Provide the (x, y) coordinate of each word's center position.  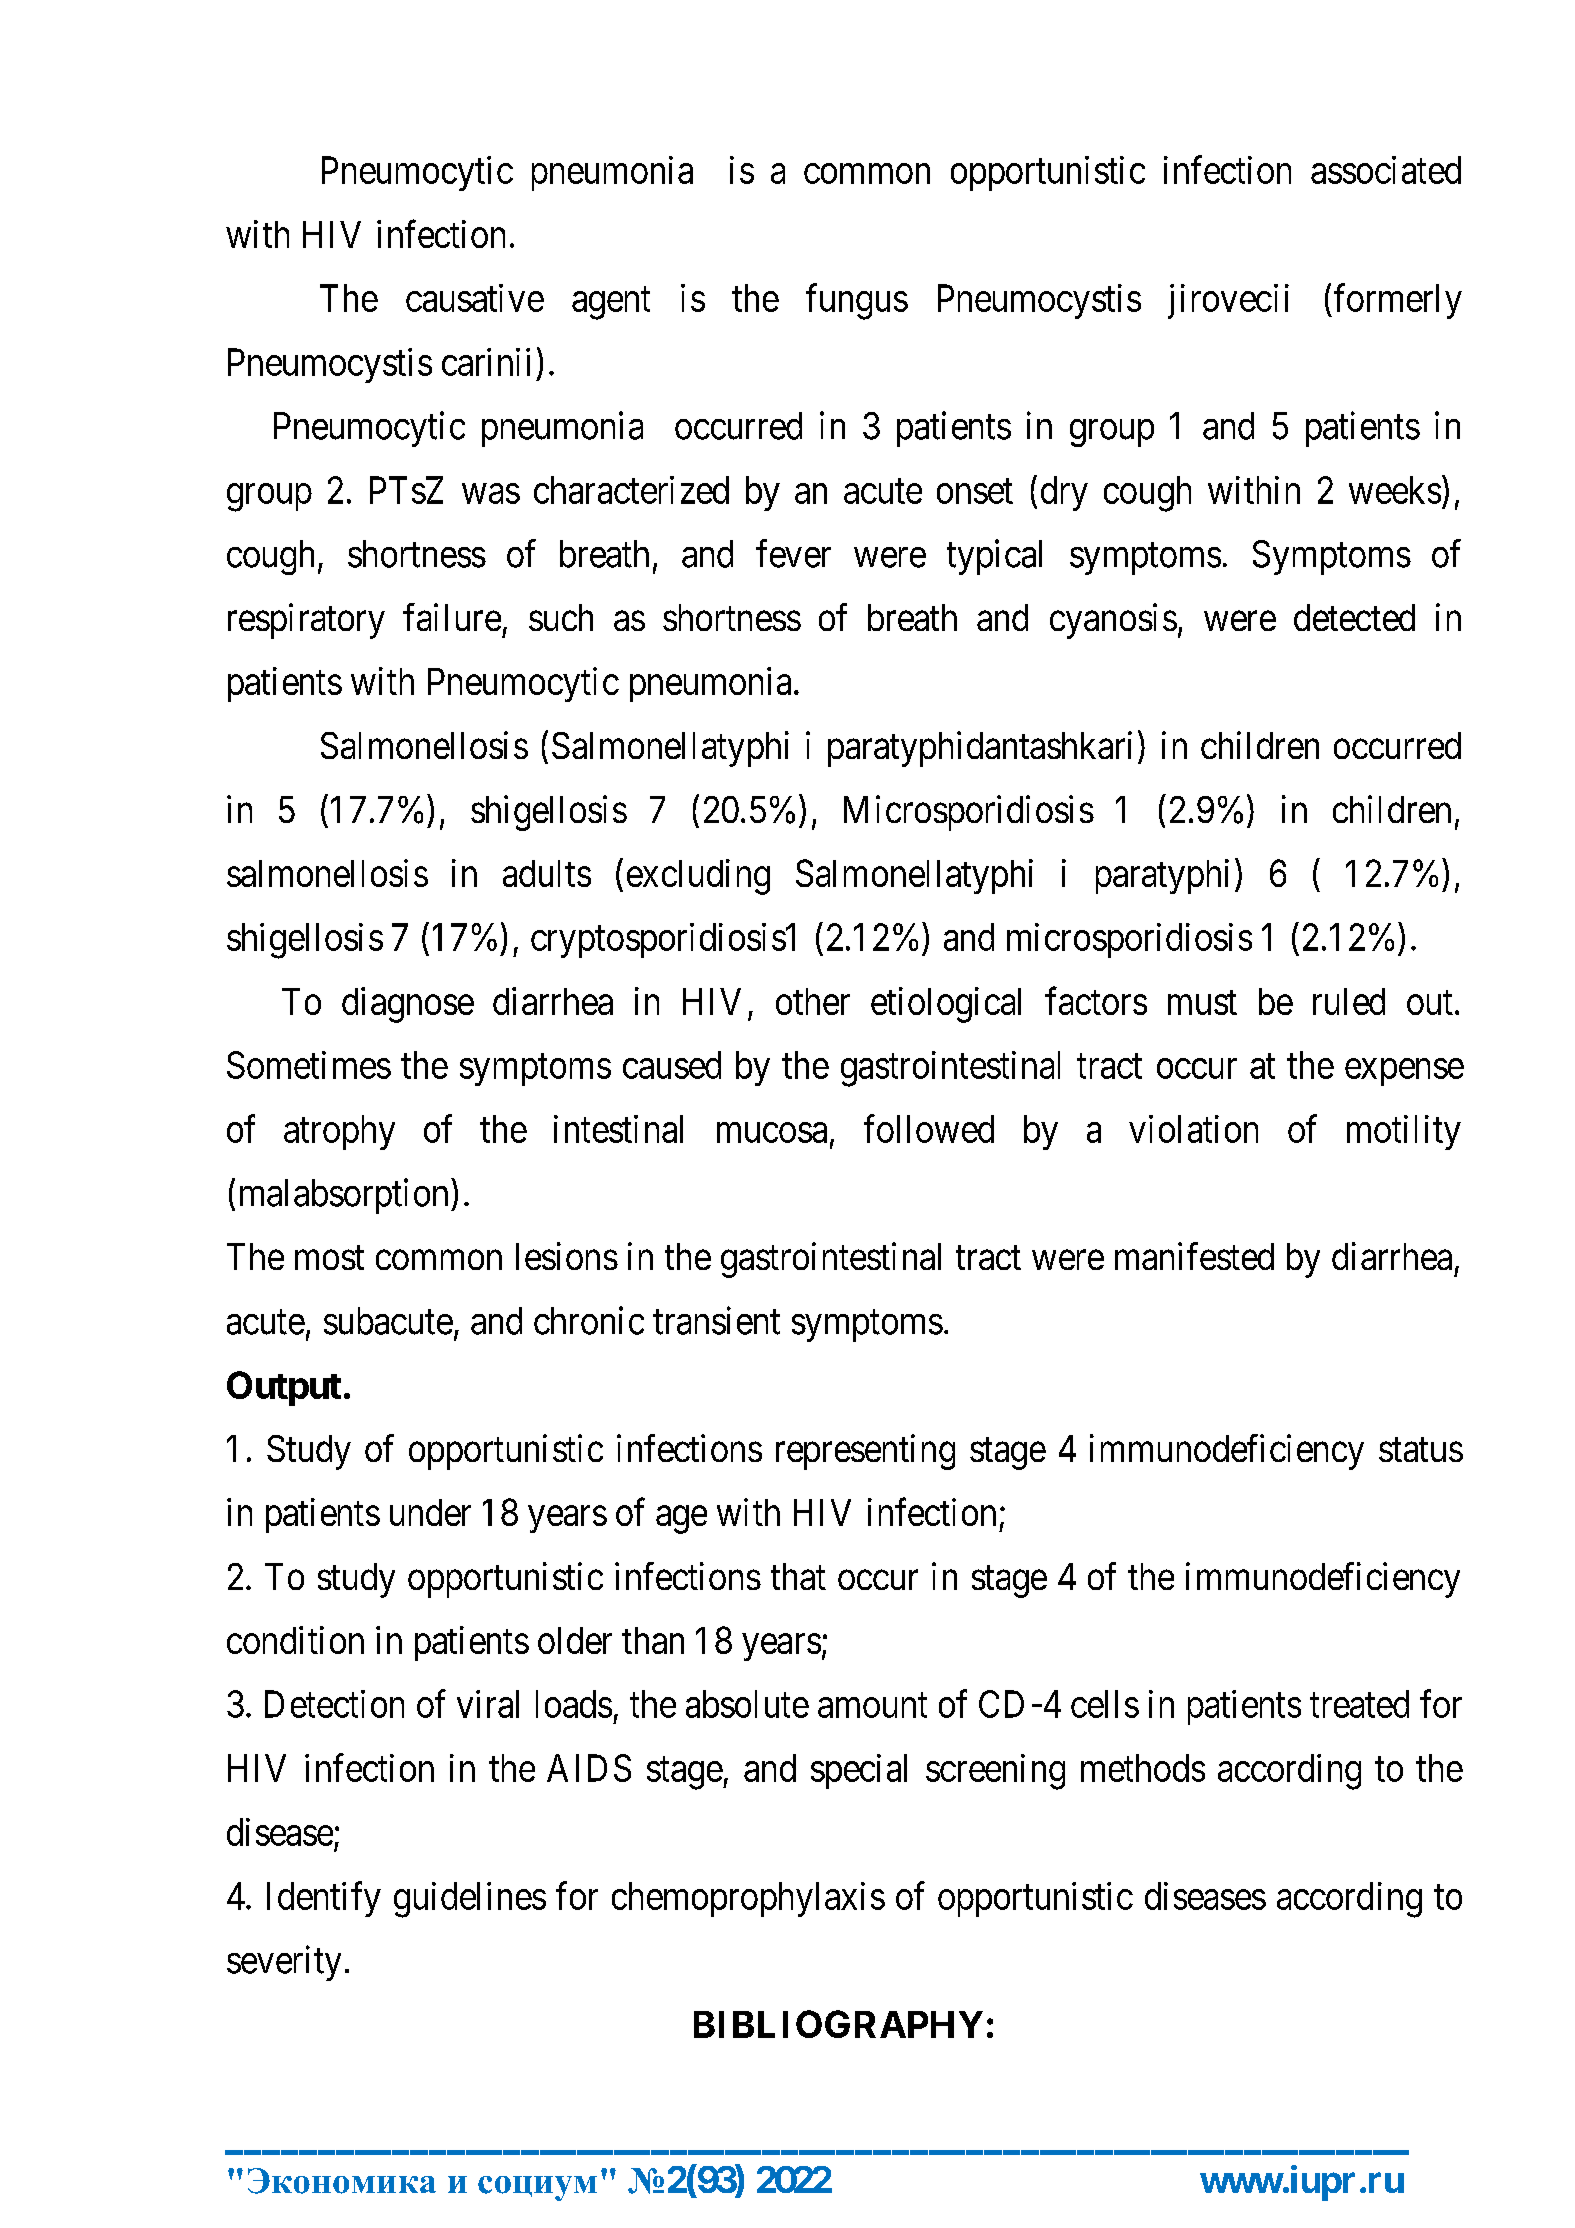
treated (1359, 1704)
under (430, 1512)
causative (475, 298)
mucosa (772, 1133)
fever (793, 553)
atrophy (339, 1132)
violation (1193, 1129)
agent (611, 304)
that (798, 1576)
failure (452, 617)
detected (1354, 617)
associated (1386, 170)
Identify (324, 1899)
